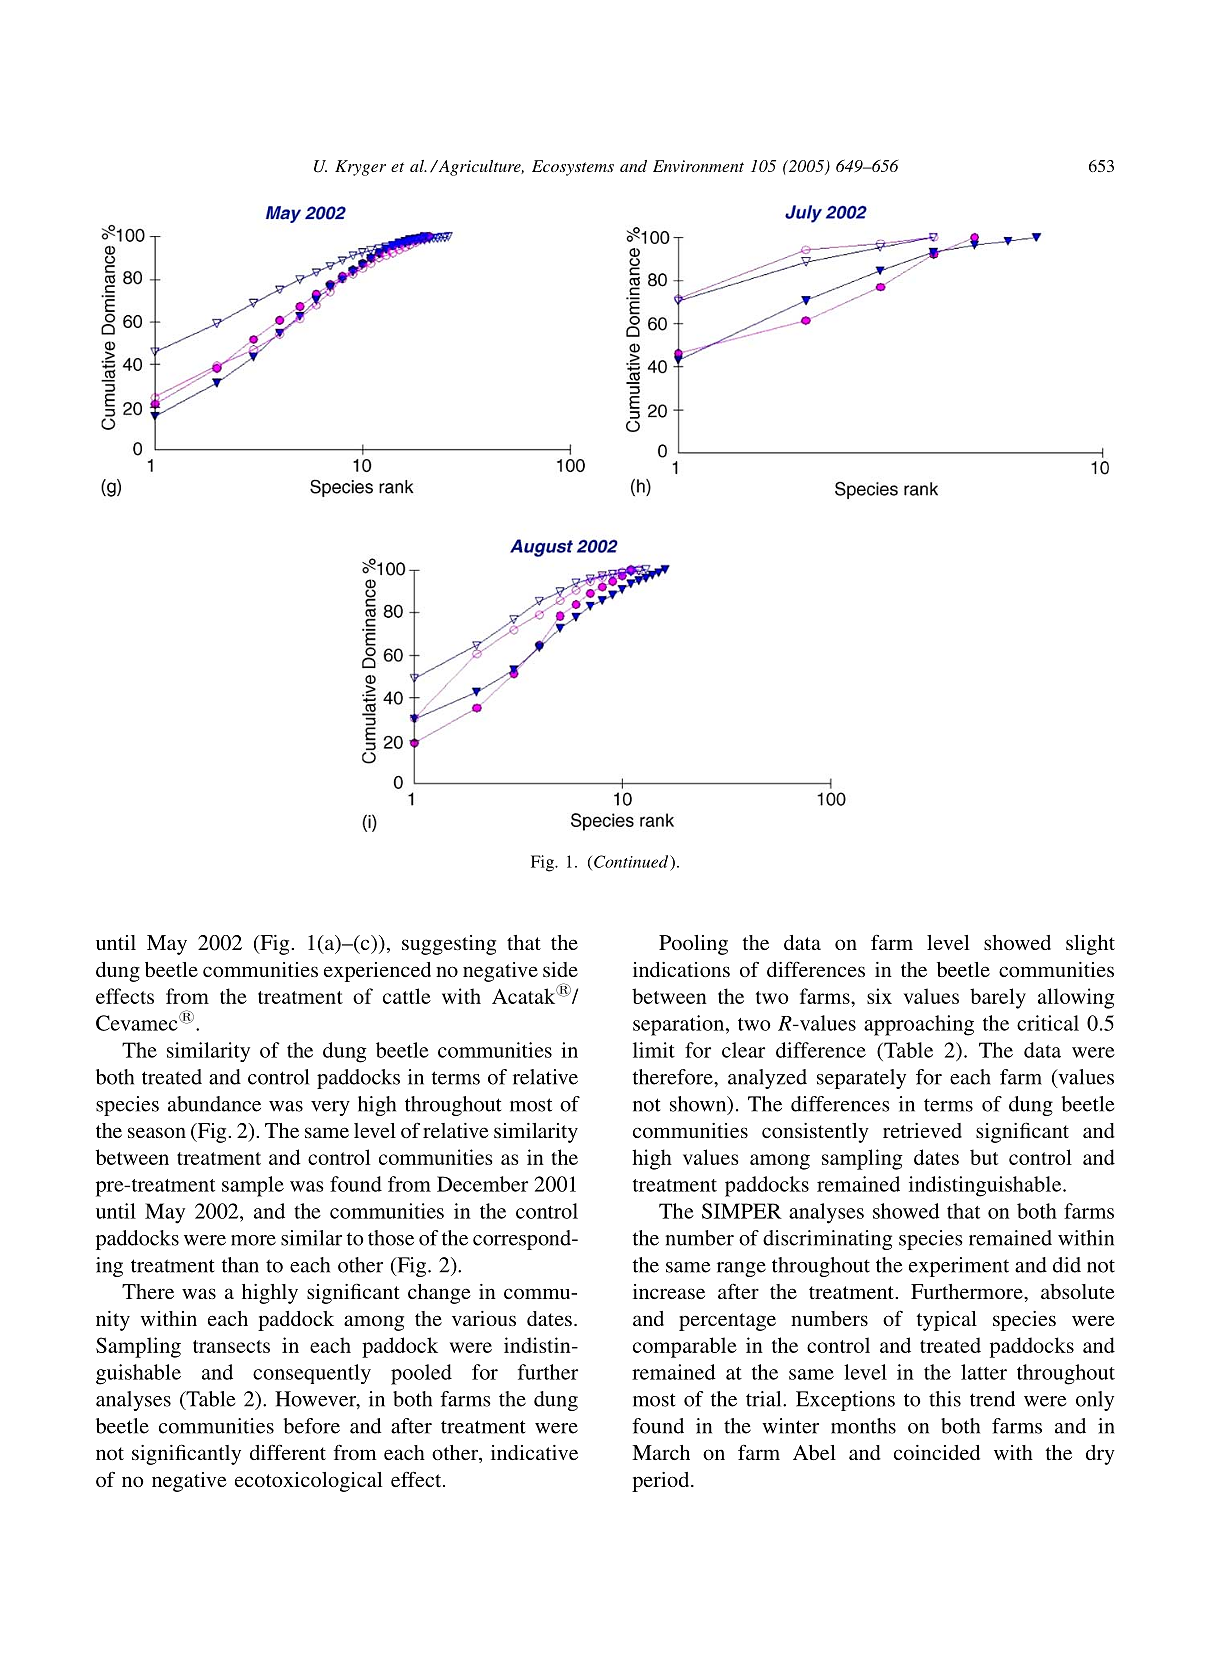  What do you see at coordinates (998, 998) in the image?
I see `barely` at bounding box center [998, 998].
